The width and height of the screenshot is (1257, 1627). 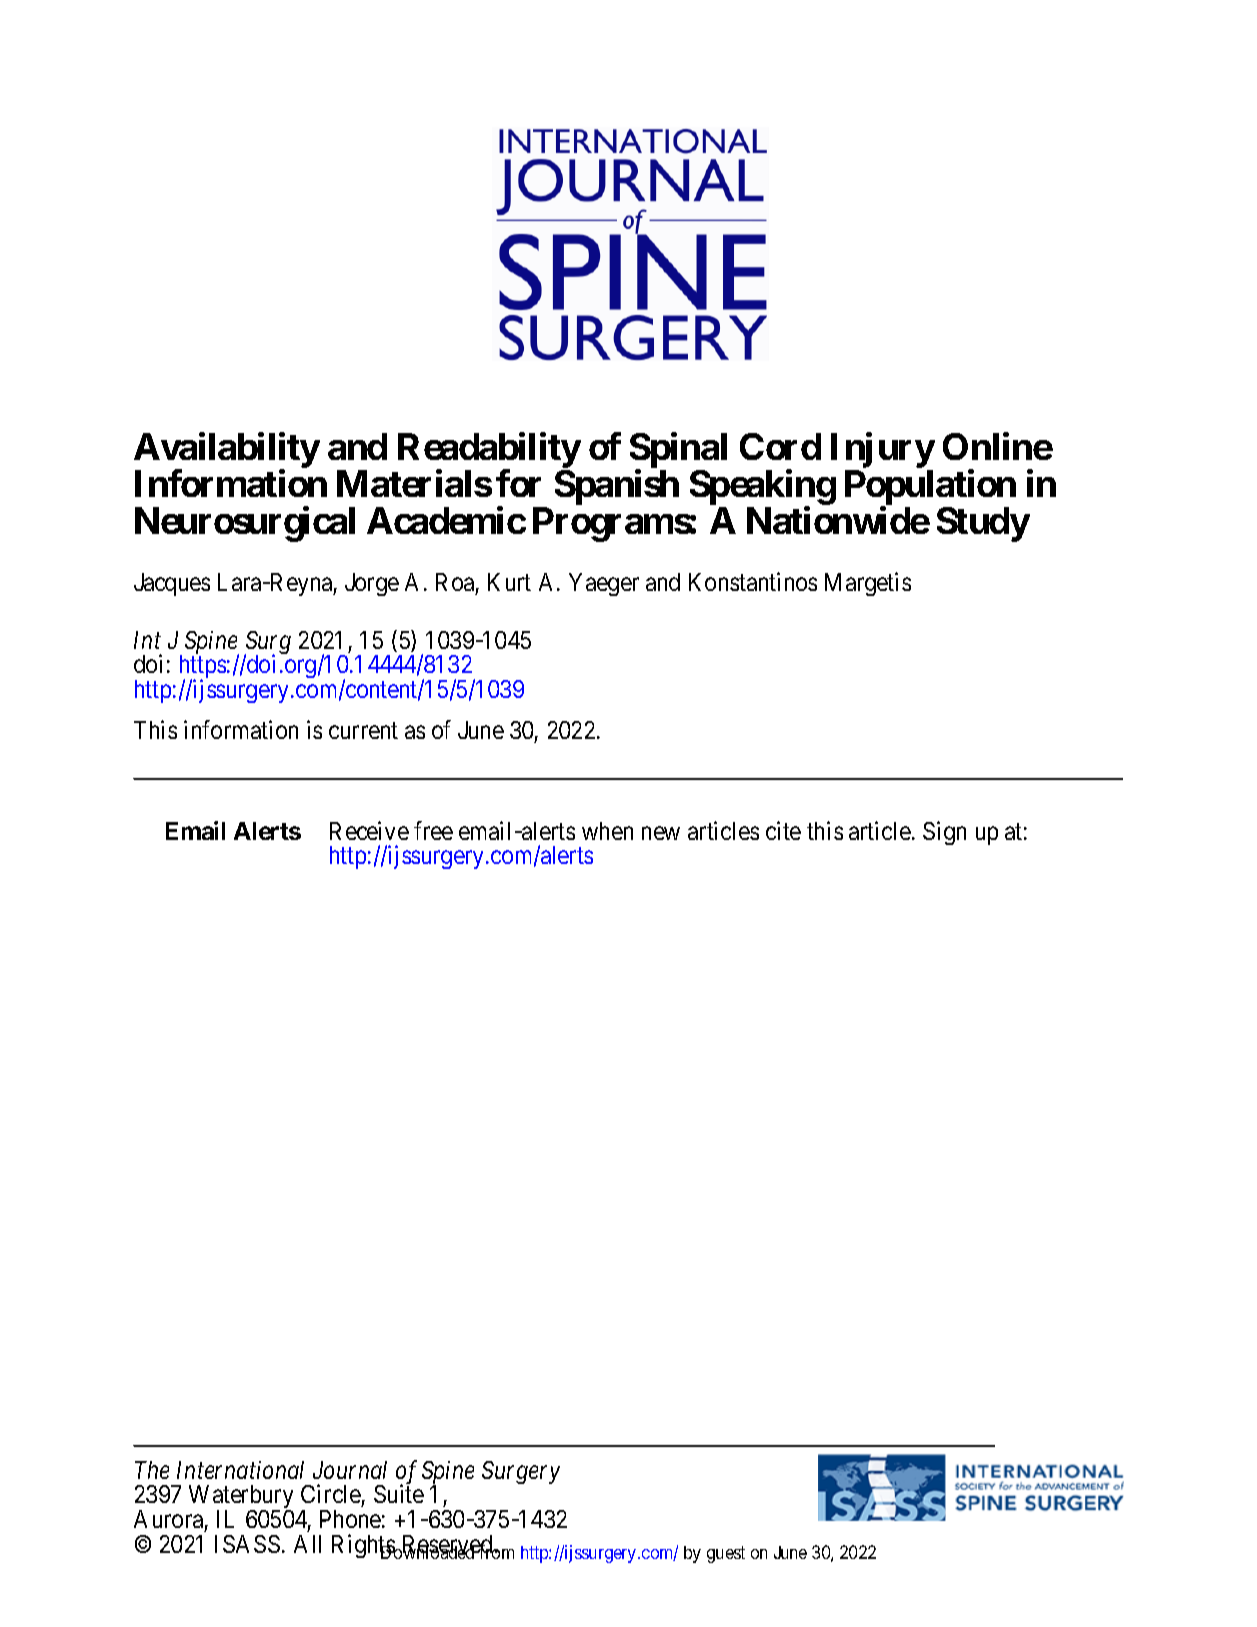 What do you see at coordinates (607, 831) in the screenshot?
I see `when` at bounding box center [607, 831].
